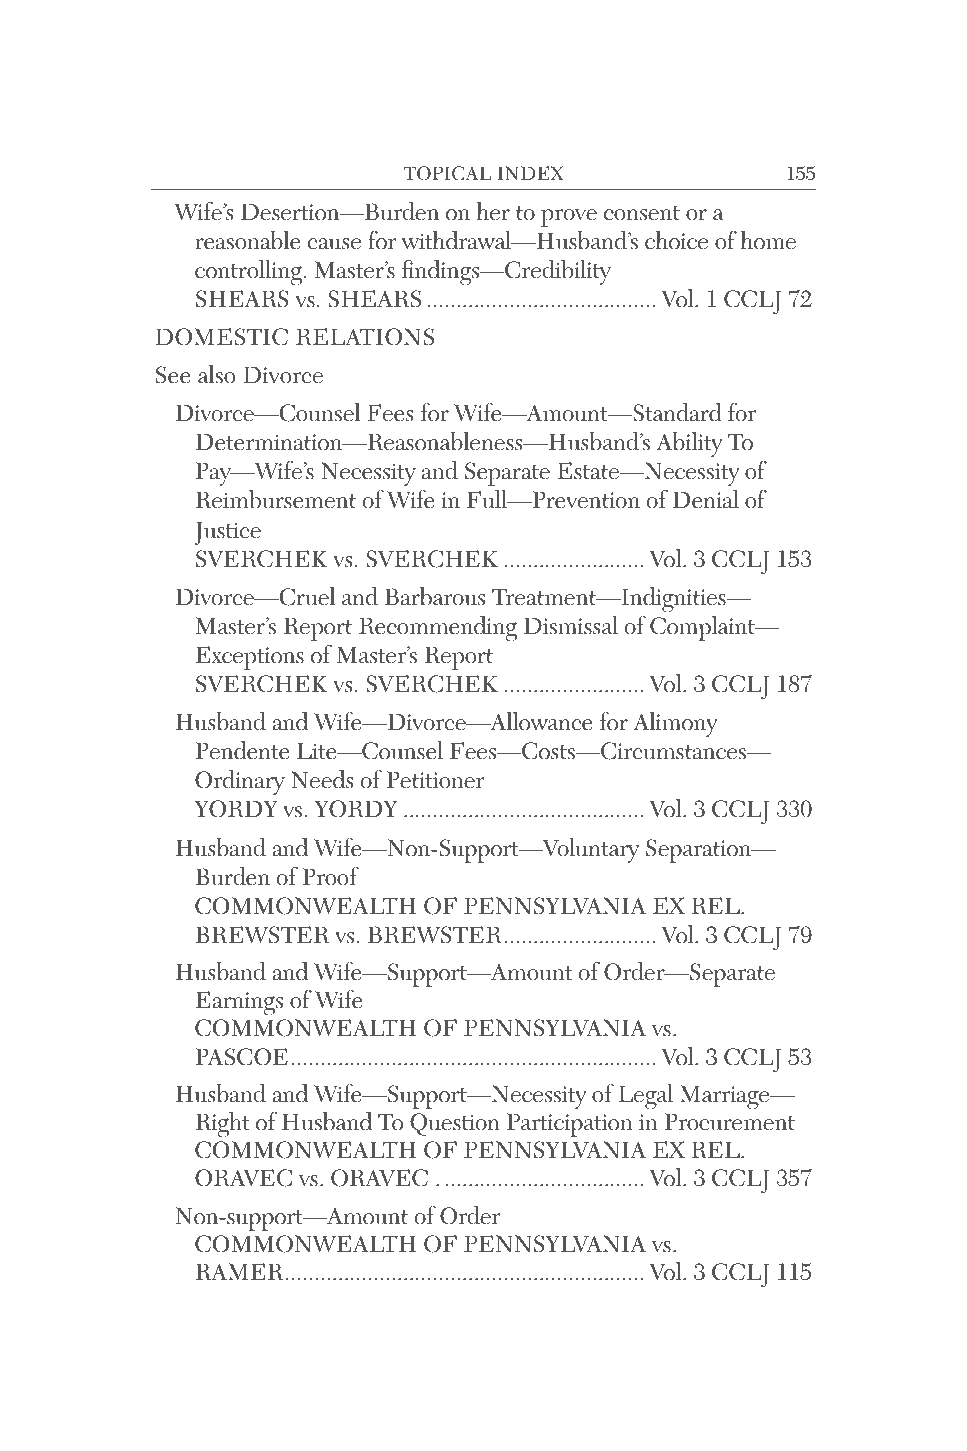 This page has height=1451, width=967. Describe the element at coordinates (726, 1097) in the page. I see `Marriage` at that location.
